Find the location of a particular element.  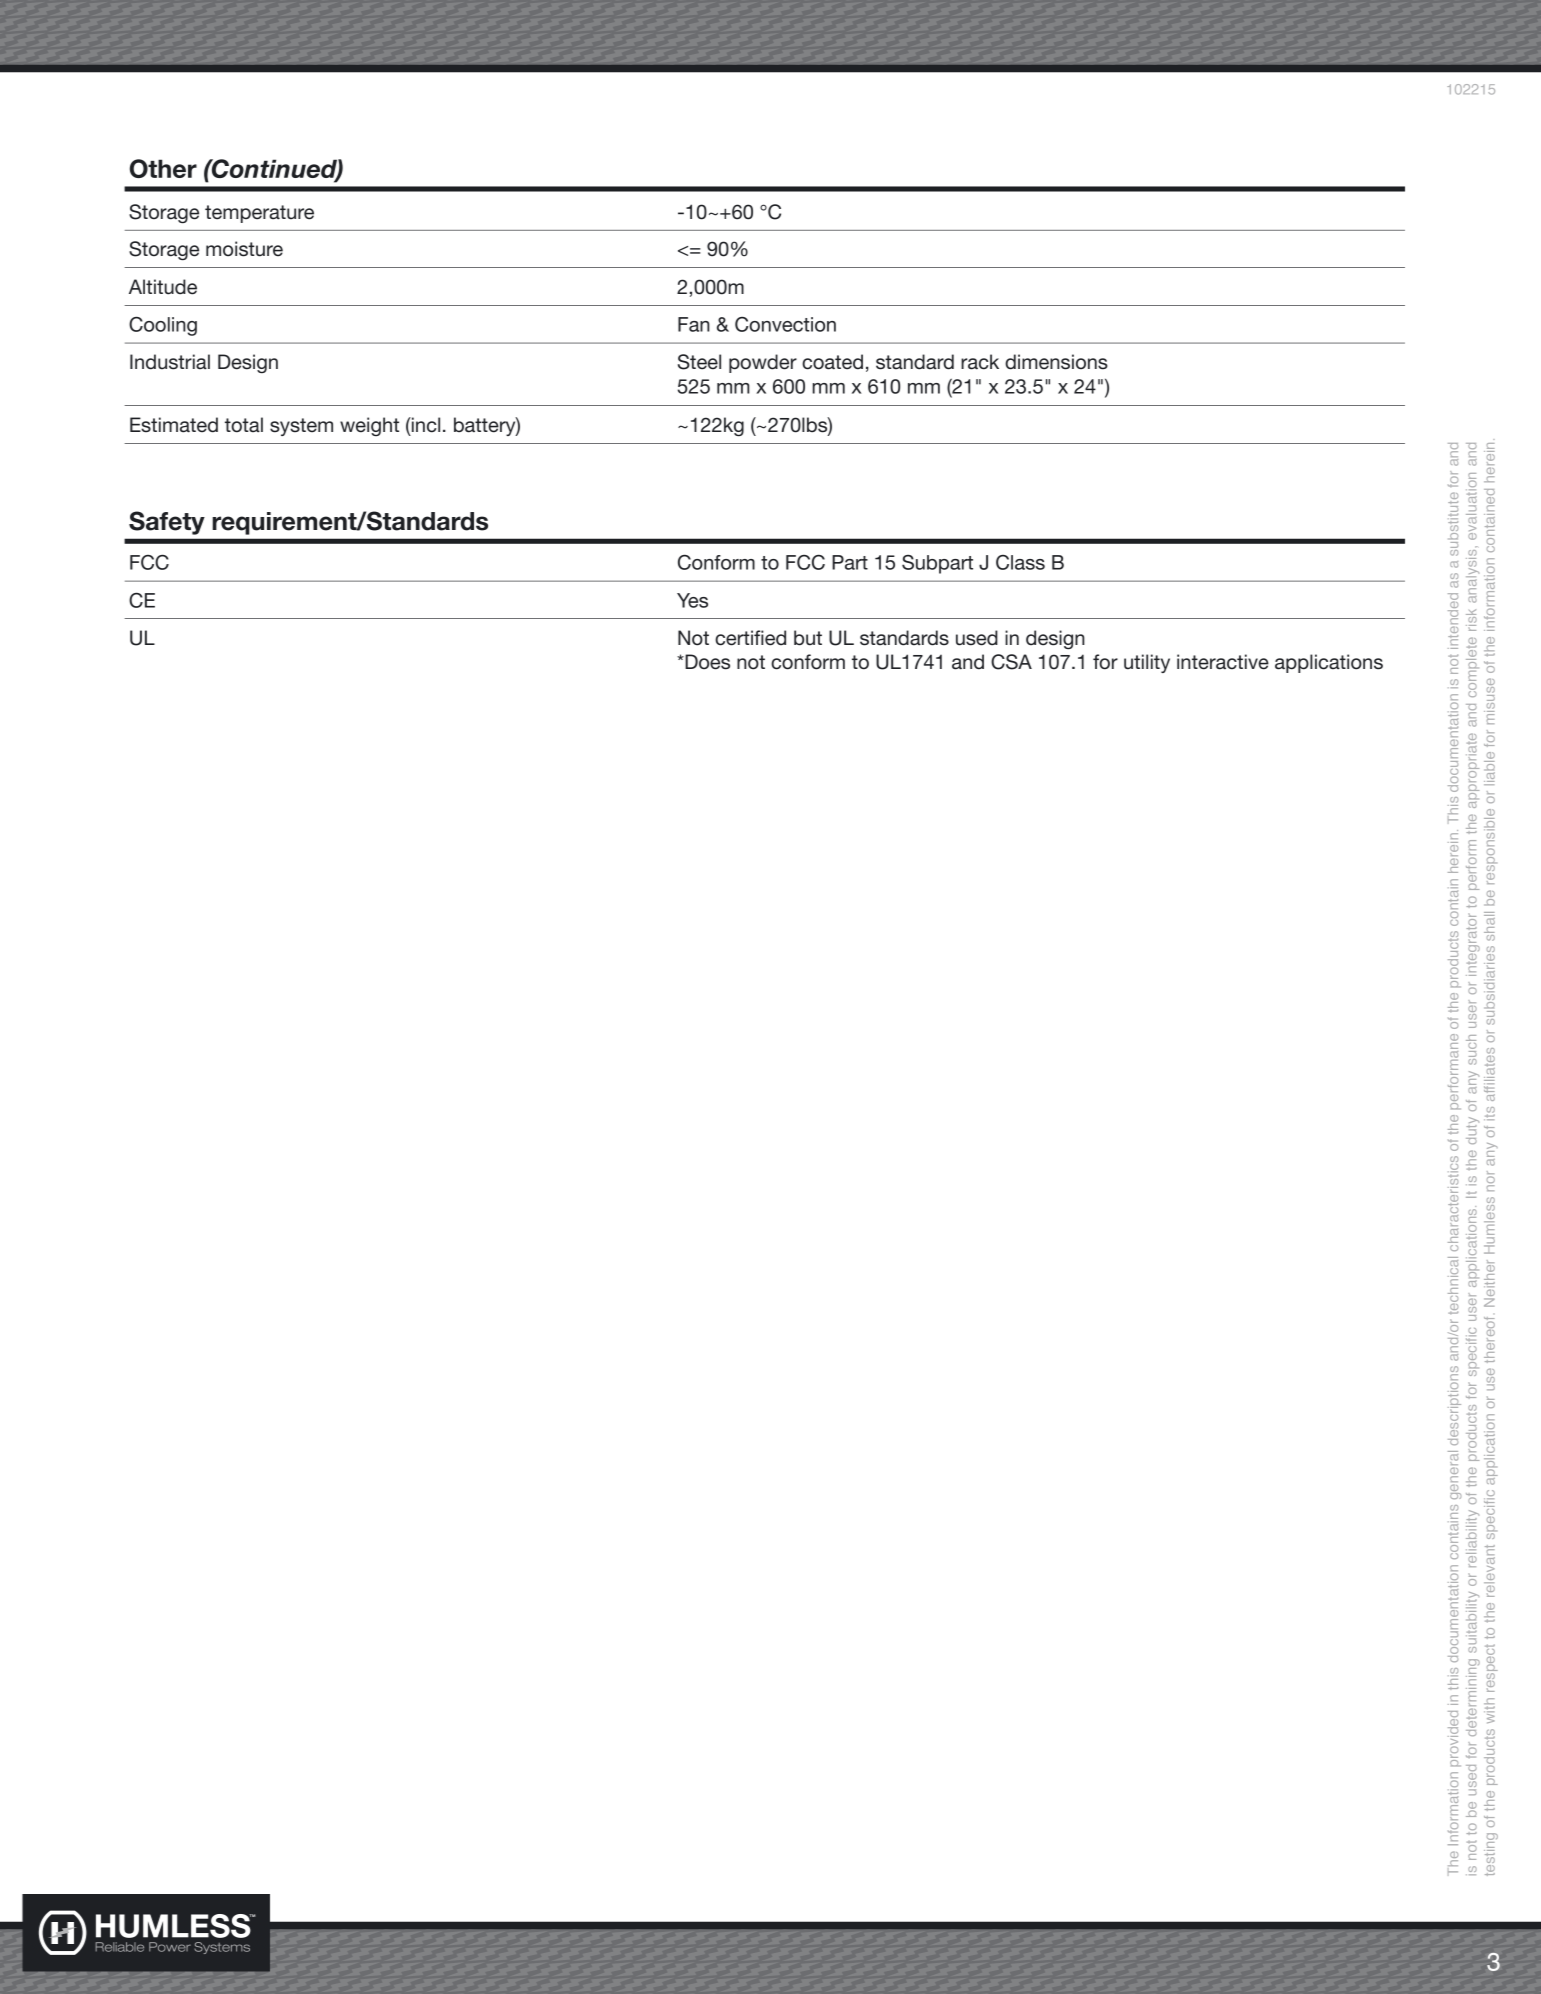

Fan is located at coordinates (694, 324).
